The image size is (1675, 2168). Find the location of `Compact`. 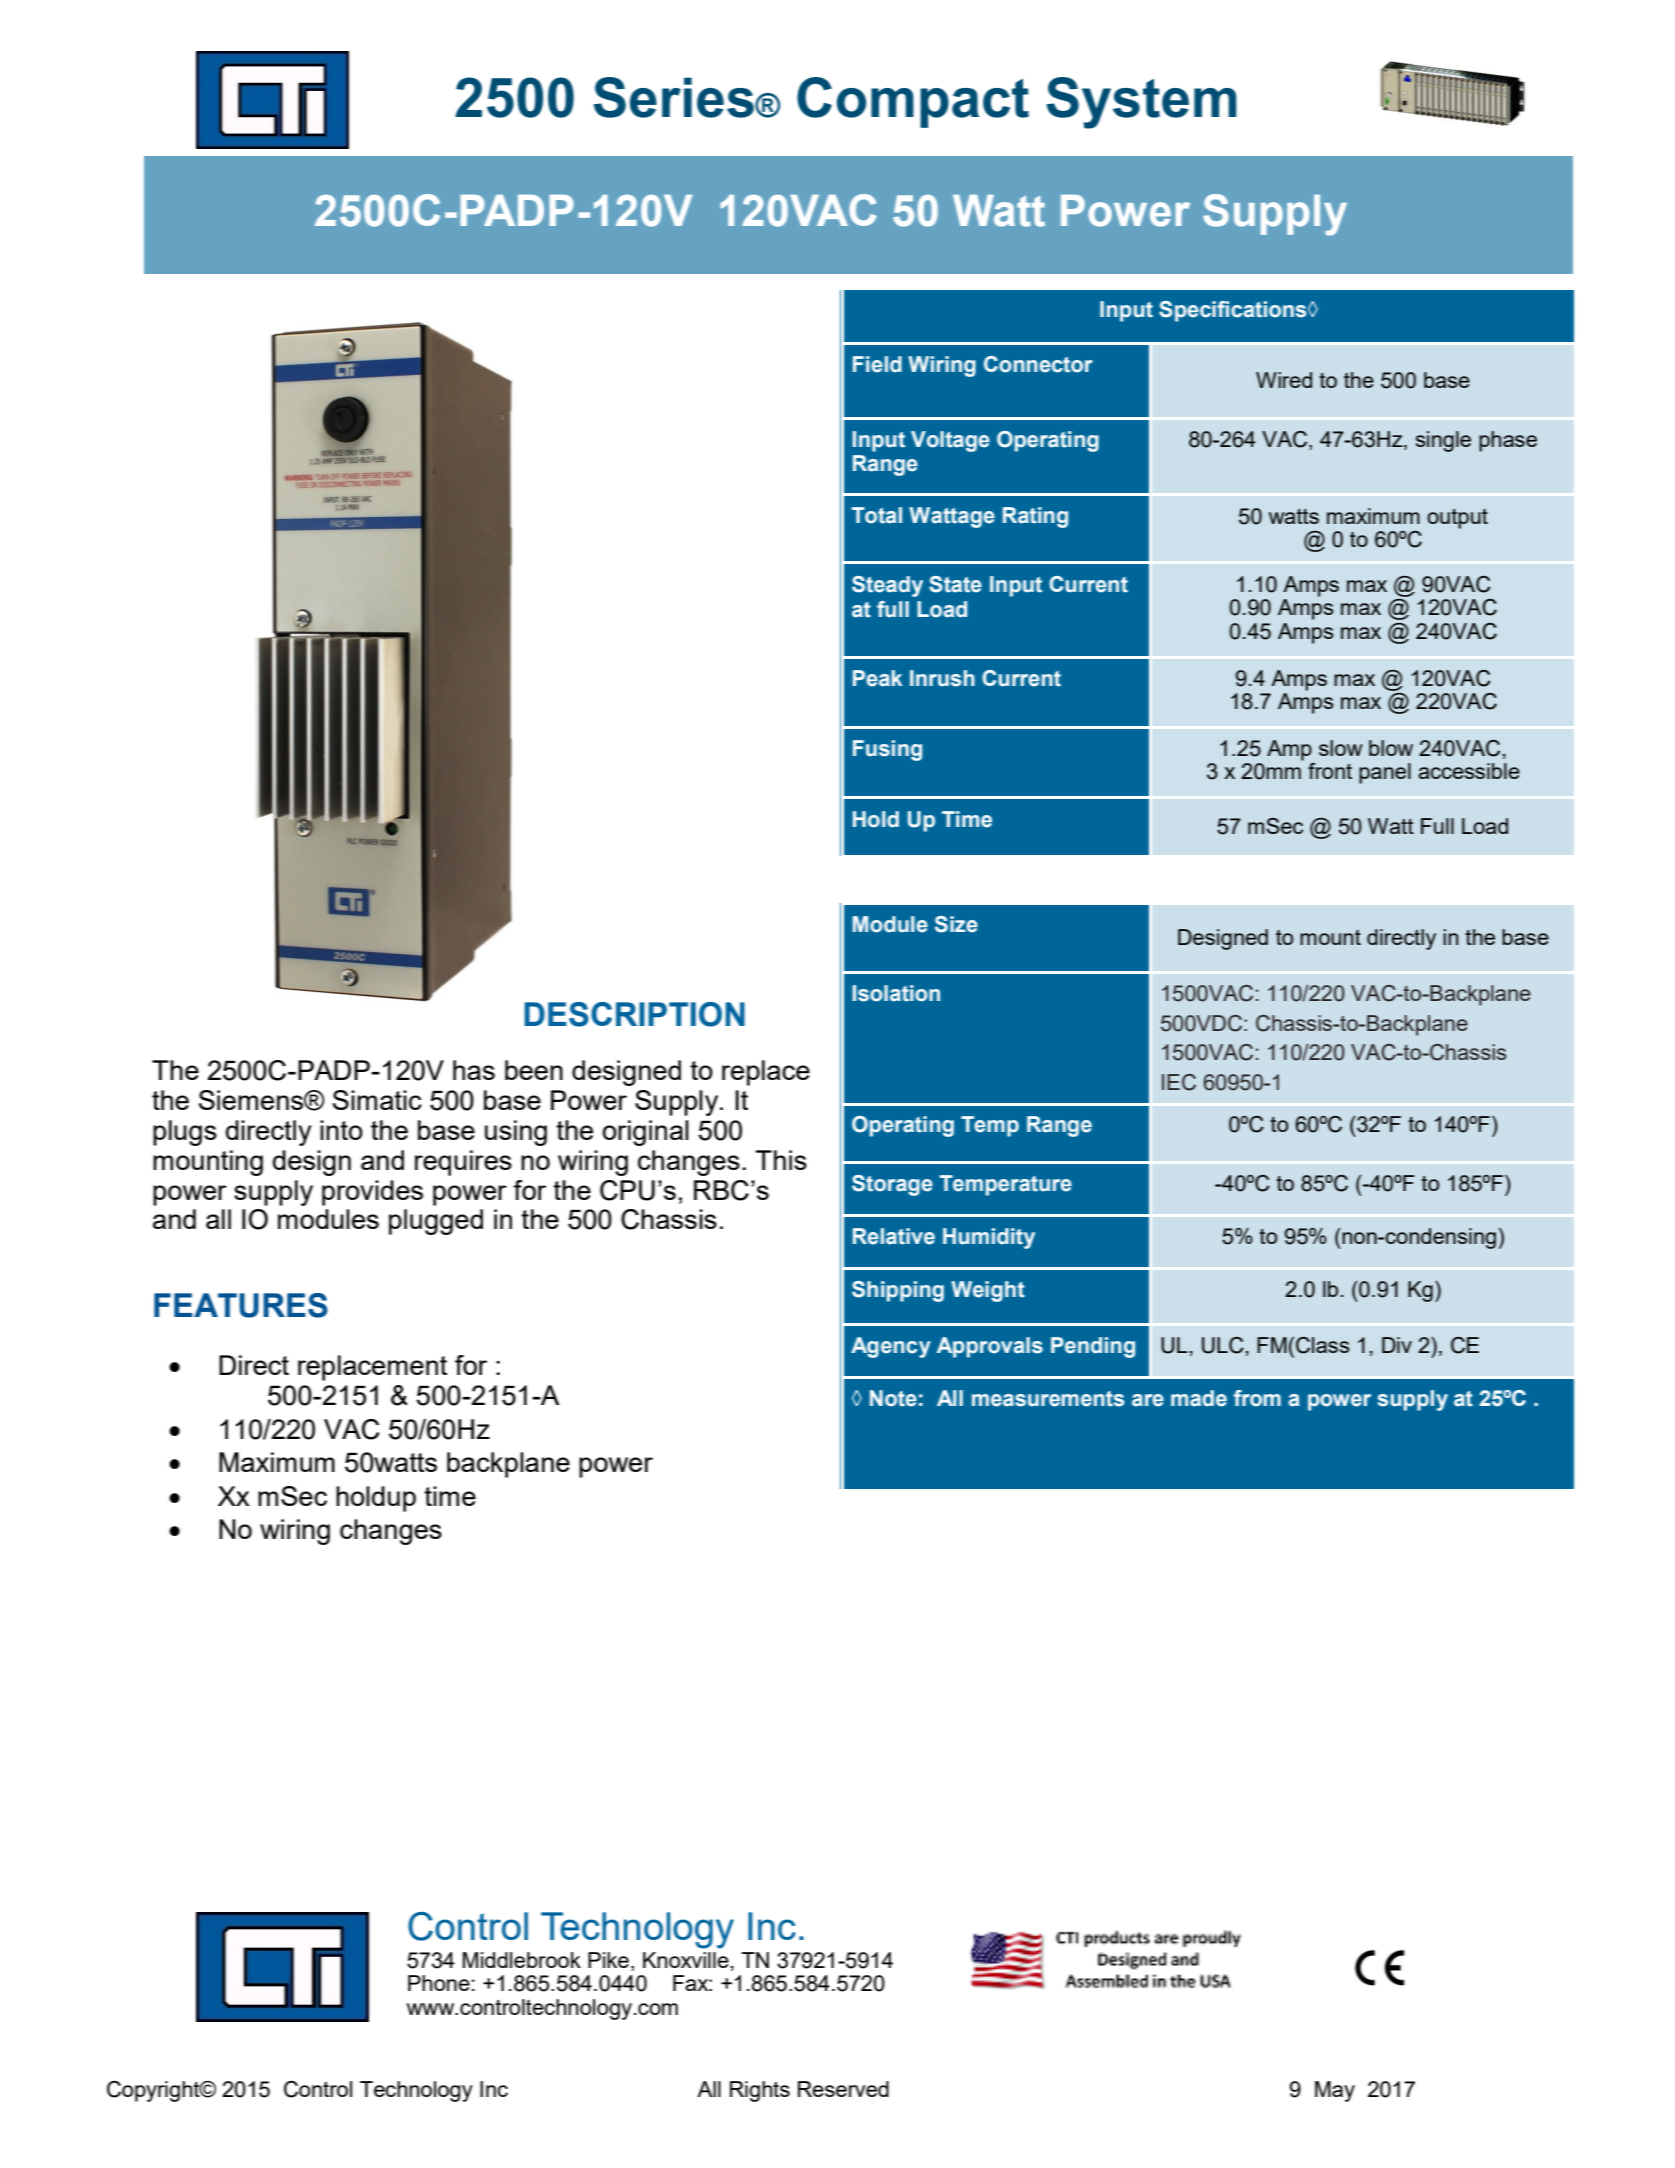

Compact is located at coordinates (913, 102).
